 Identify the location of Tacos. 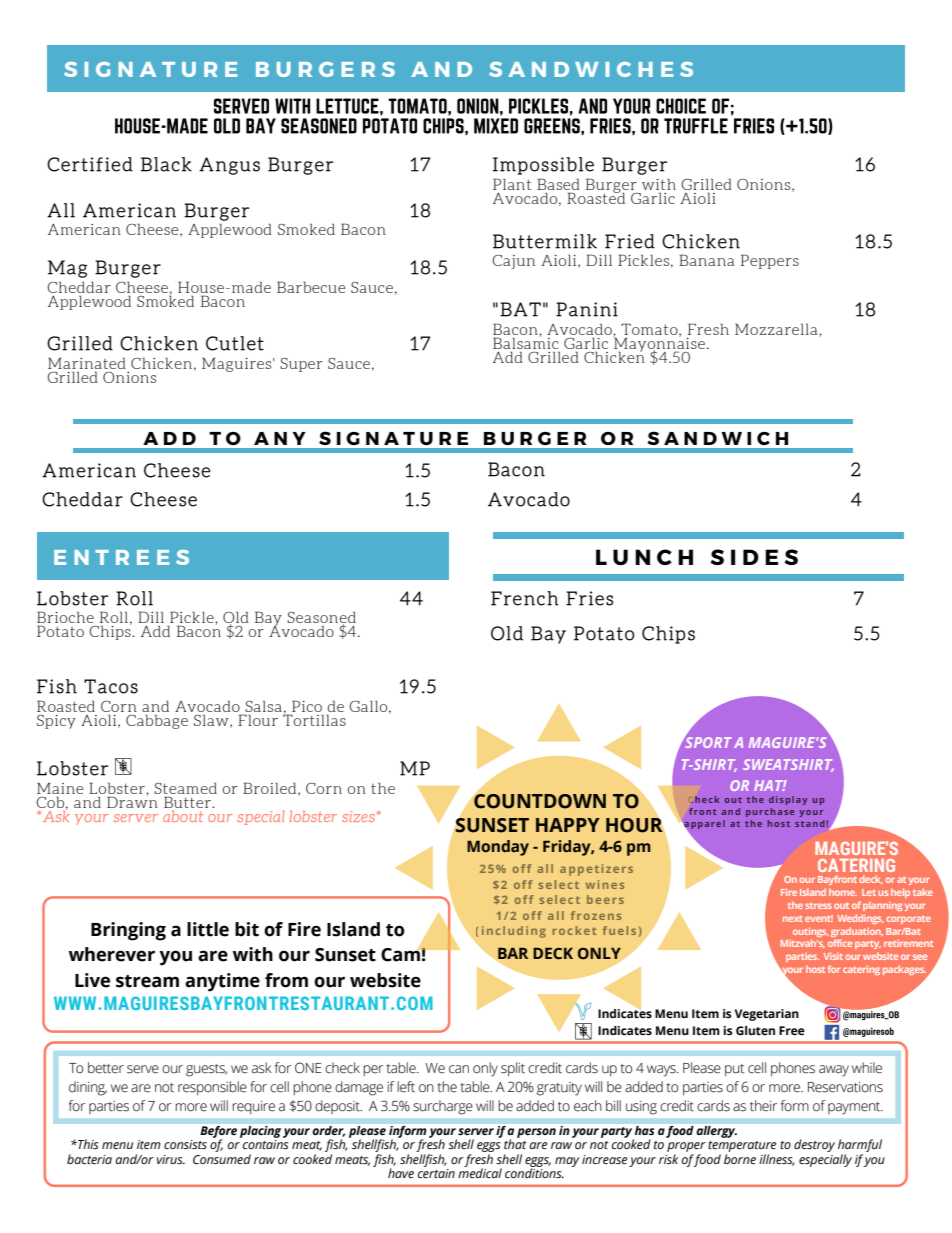
(111, 686).
